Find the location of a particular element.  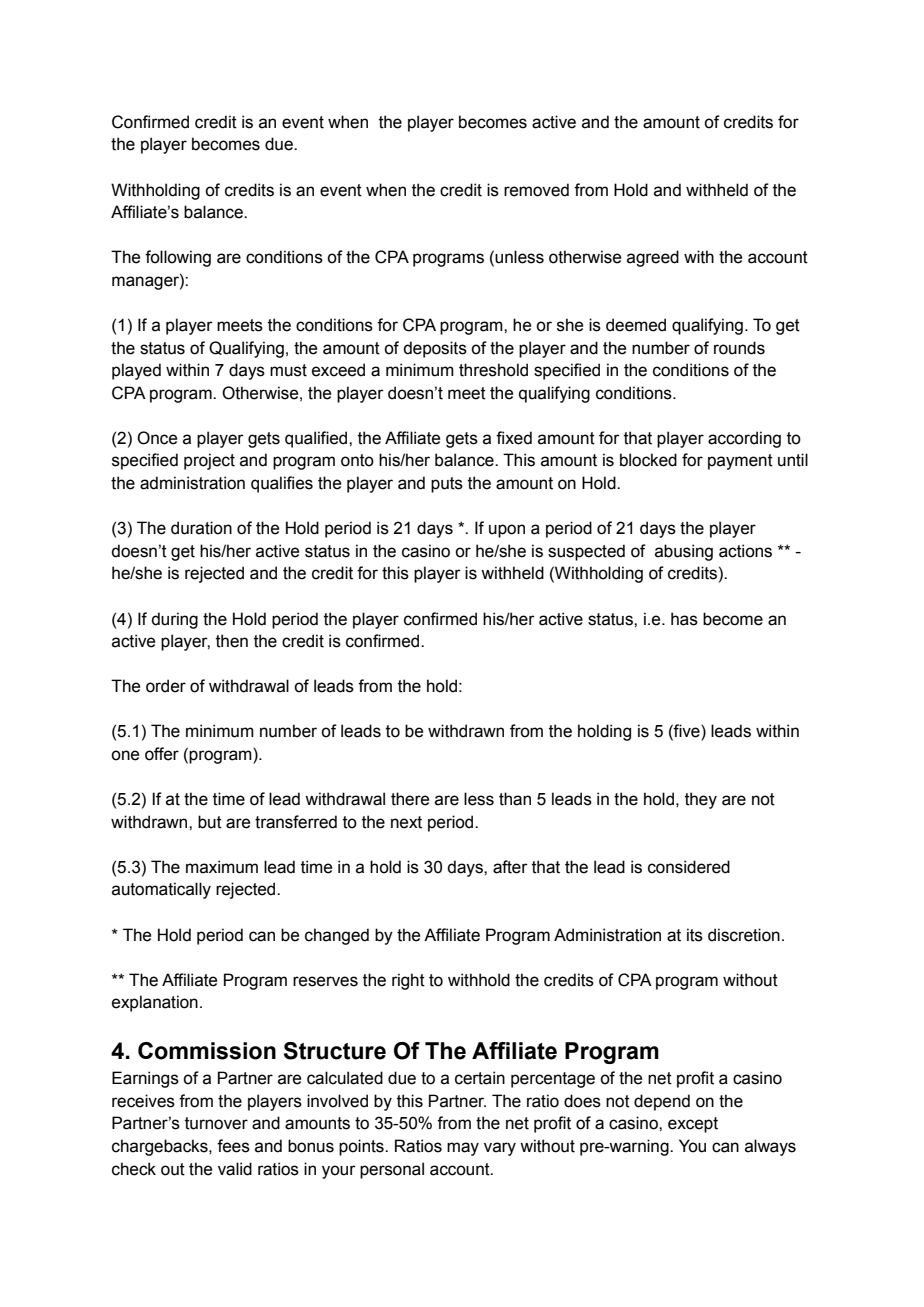

discretion is located at coordinates (744, 935).
